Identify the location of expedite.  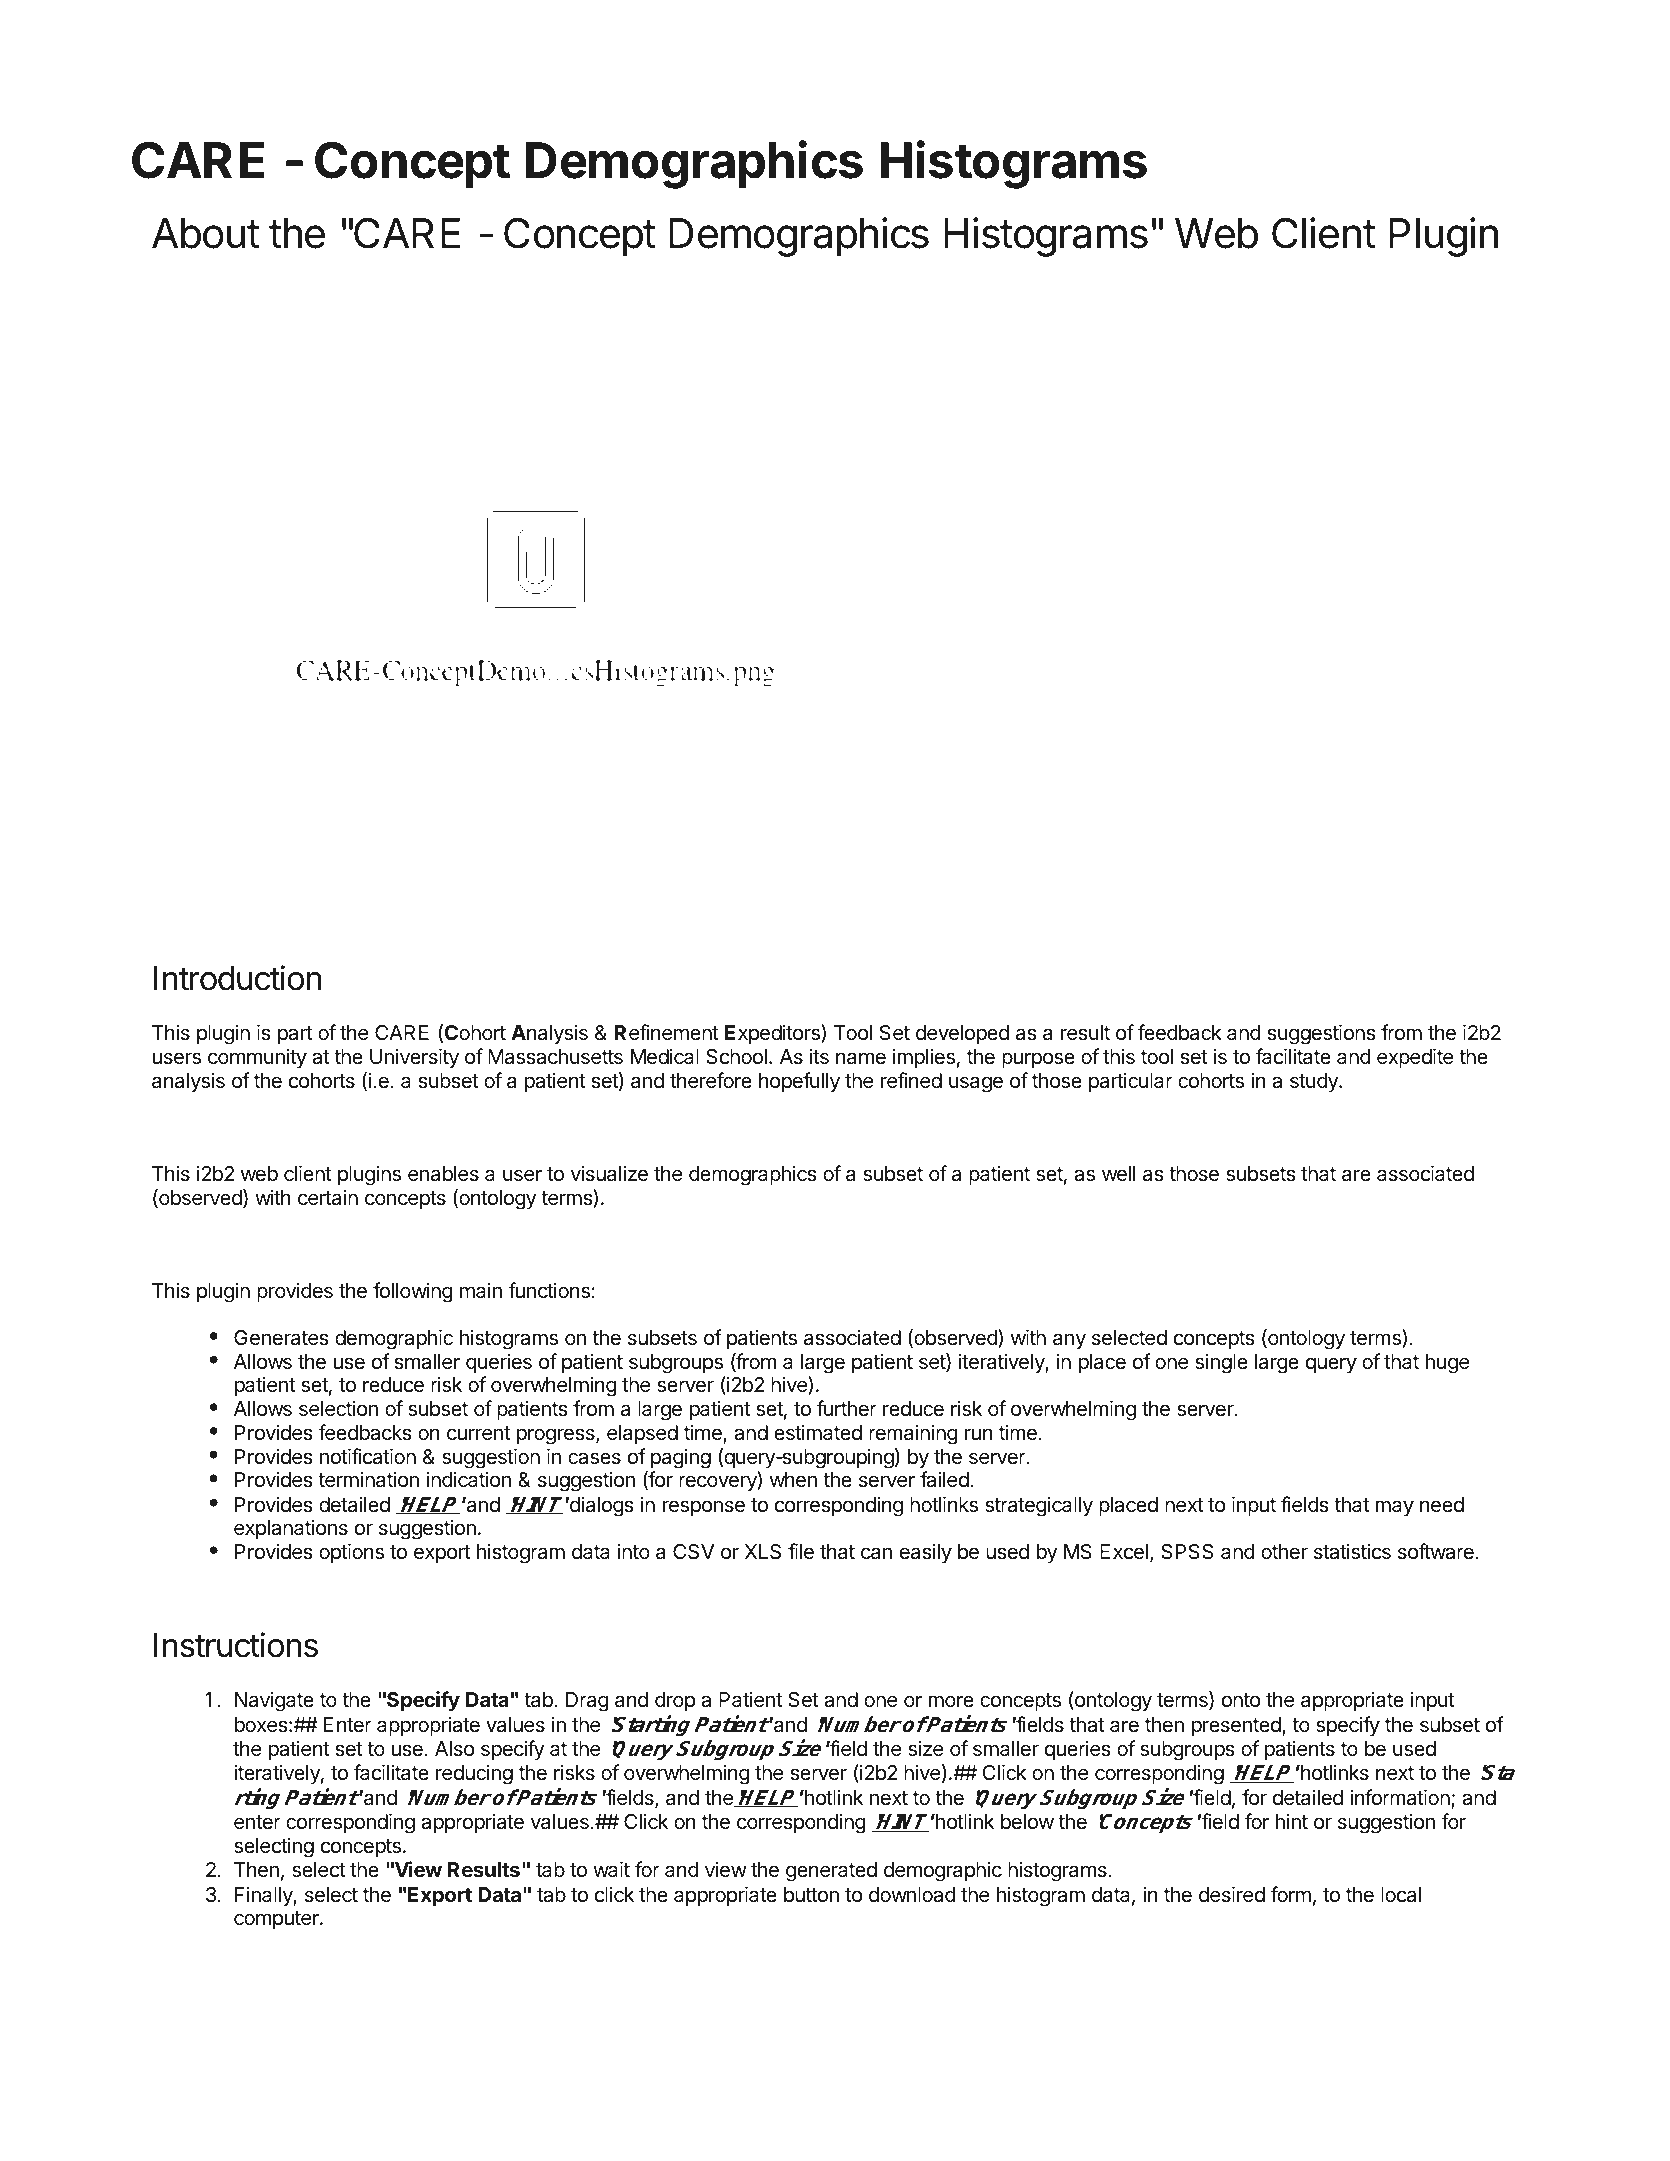
(1415, 1058).
